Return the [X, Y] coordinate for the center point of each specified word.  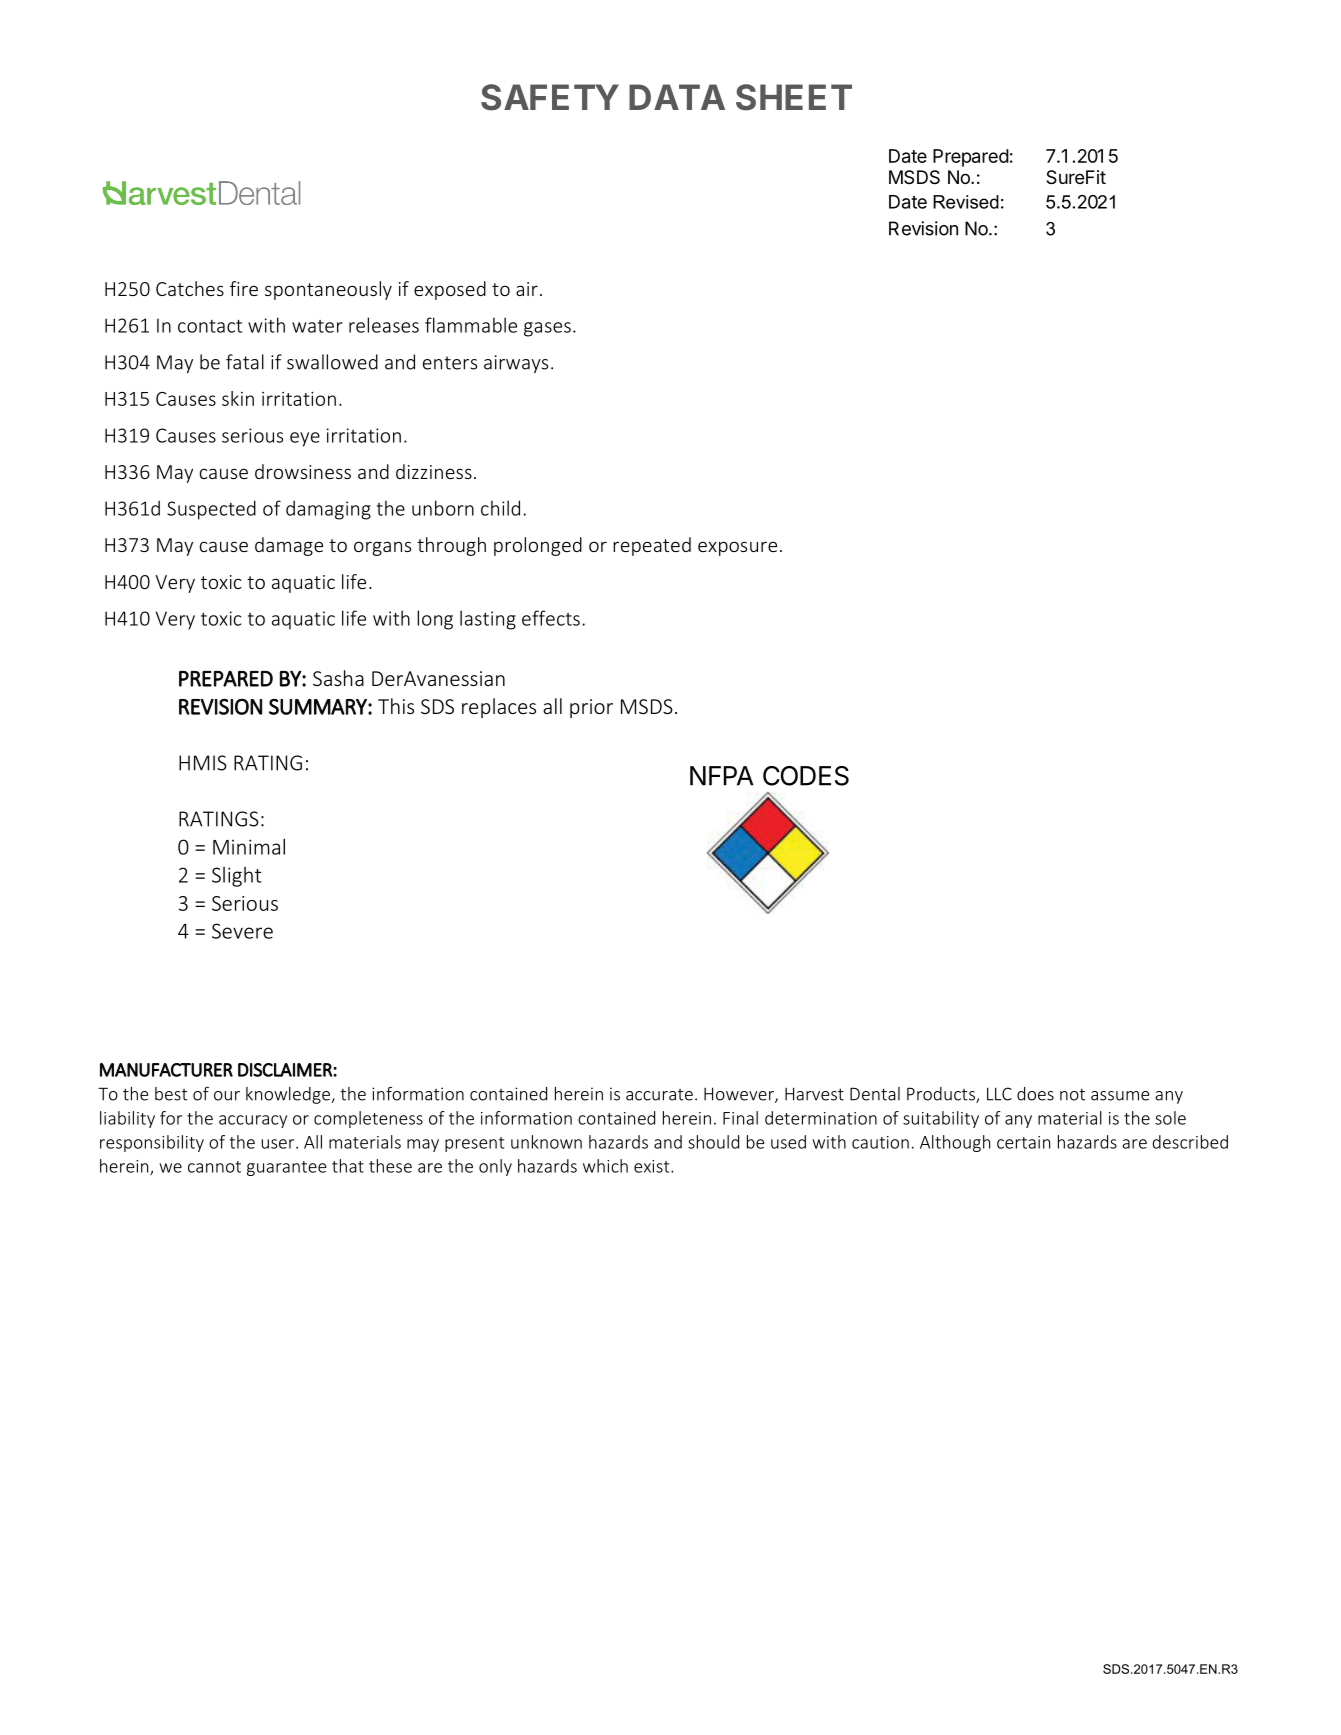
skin [238, 398]
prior [591, 708]
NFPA [721, 776]
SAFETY [550, 97]
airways [516, 364]
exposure [737, 548]
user [279, 1144]
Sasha [338, 678]
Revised [966, 202]
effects [551, 618]
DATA [677, 97]
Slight [237, 877]
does [1035, 1094]
